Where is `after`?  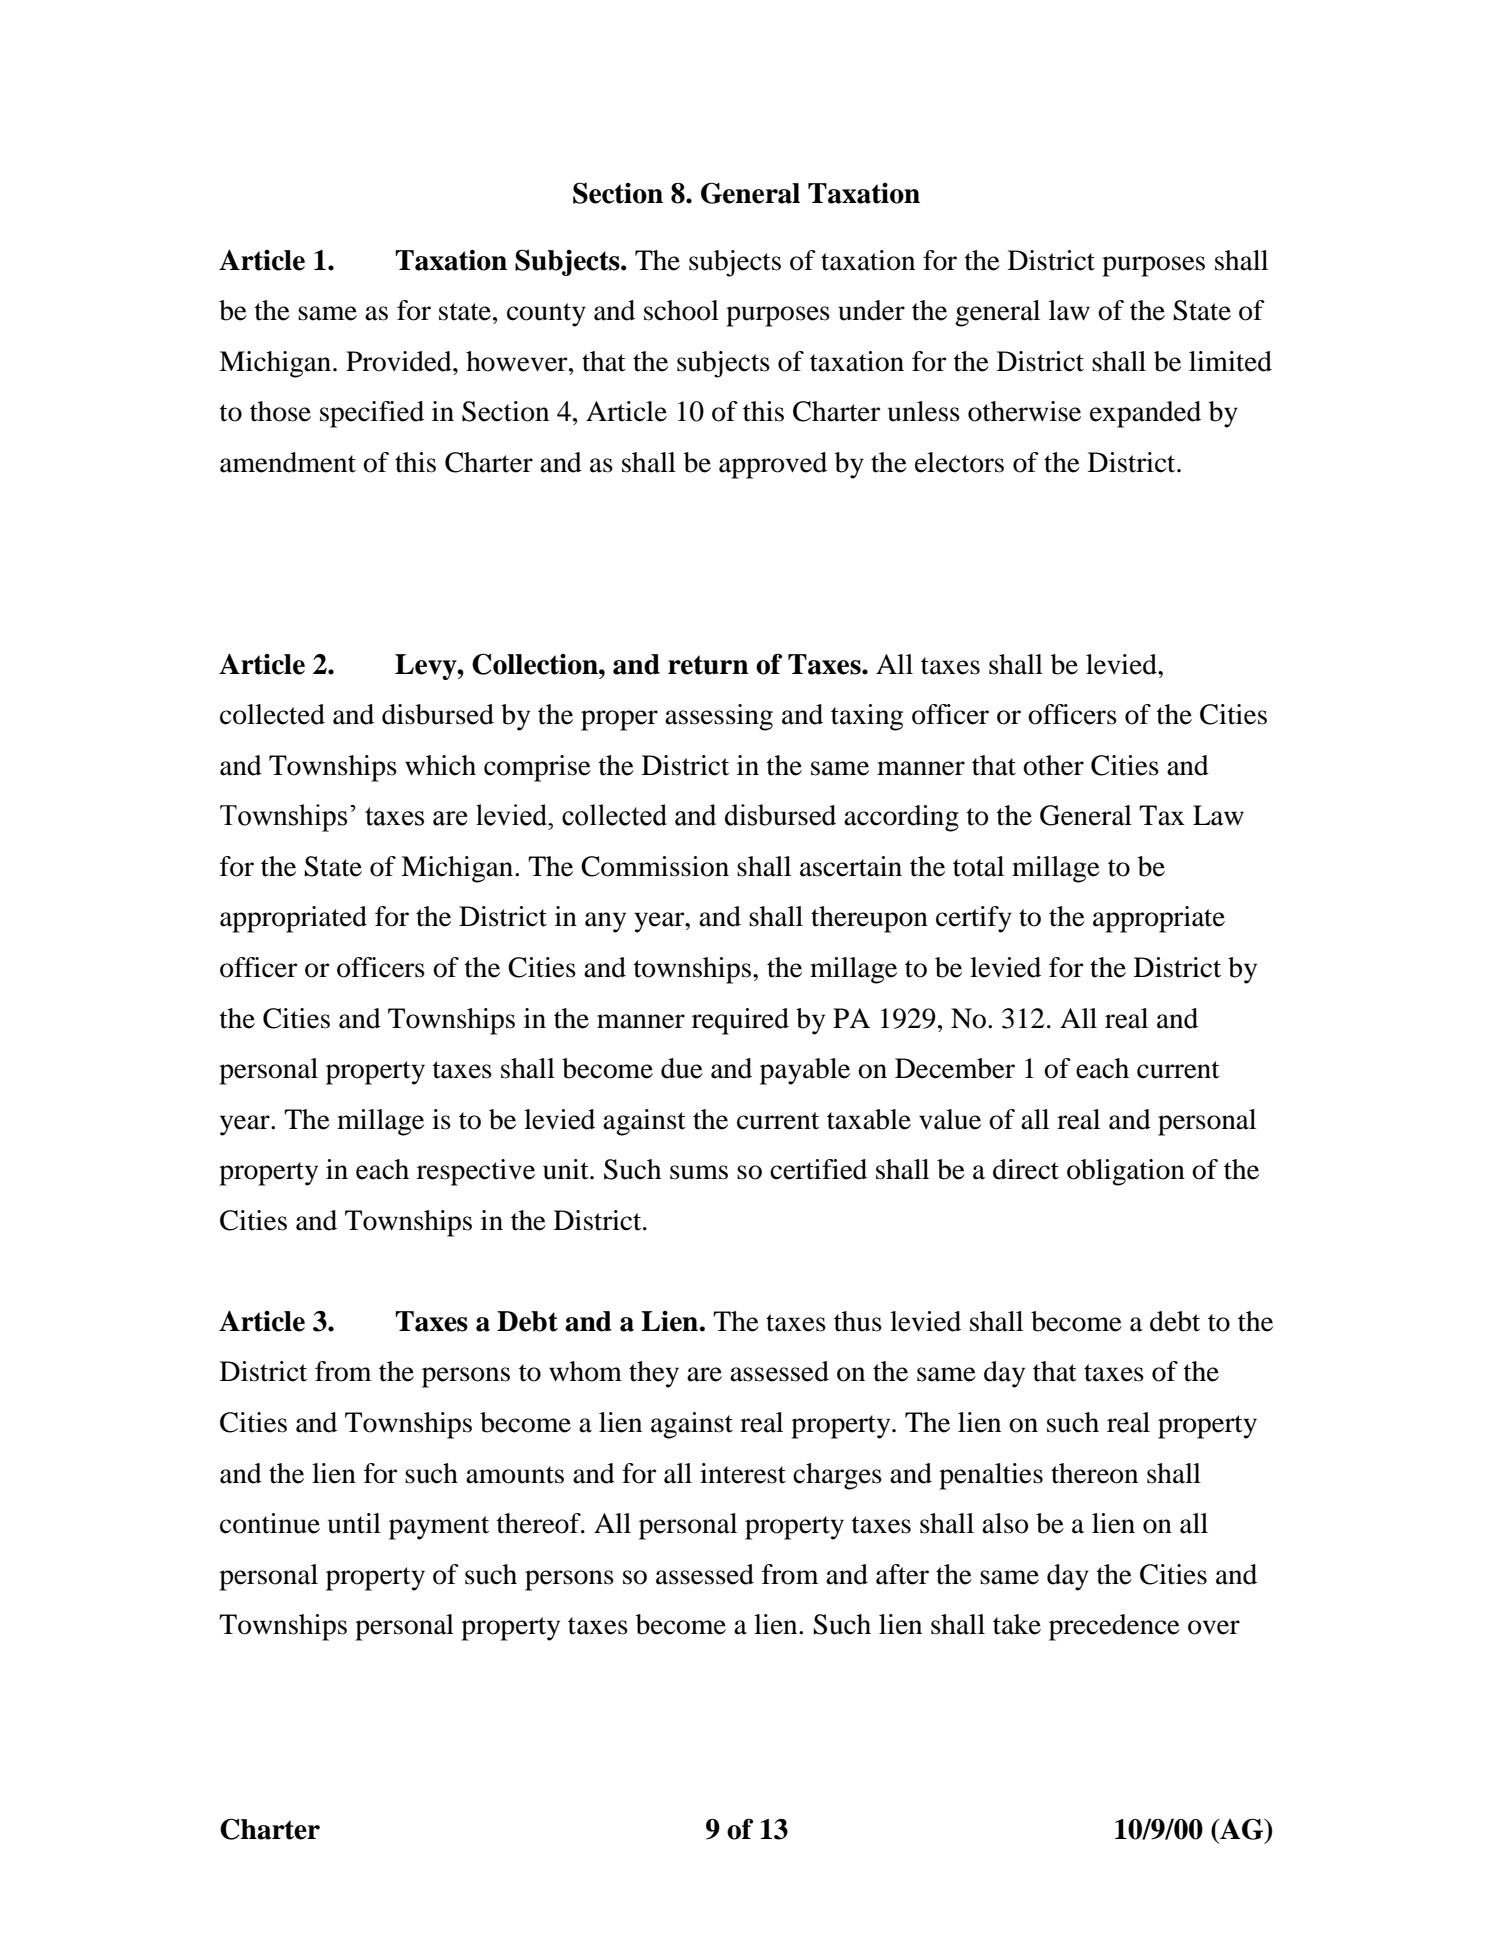
after is located at coordinates (902, 1574).
